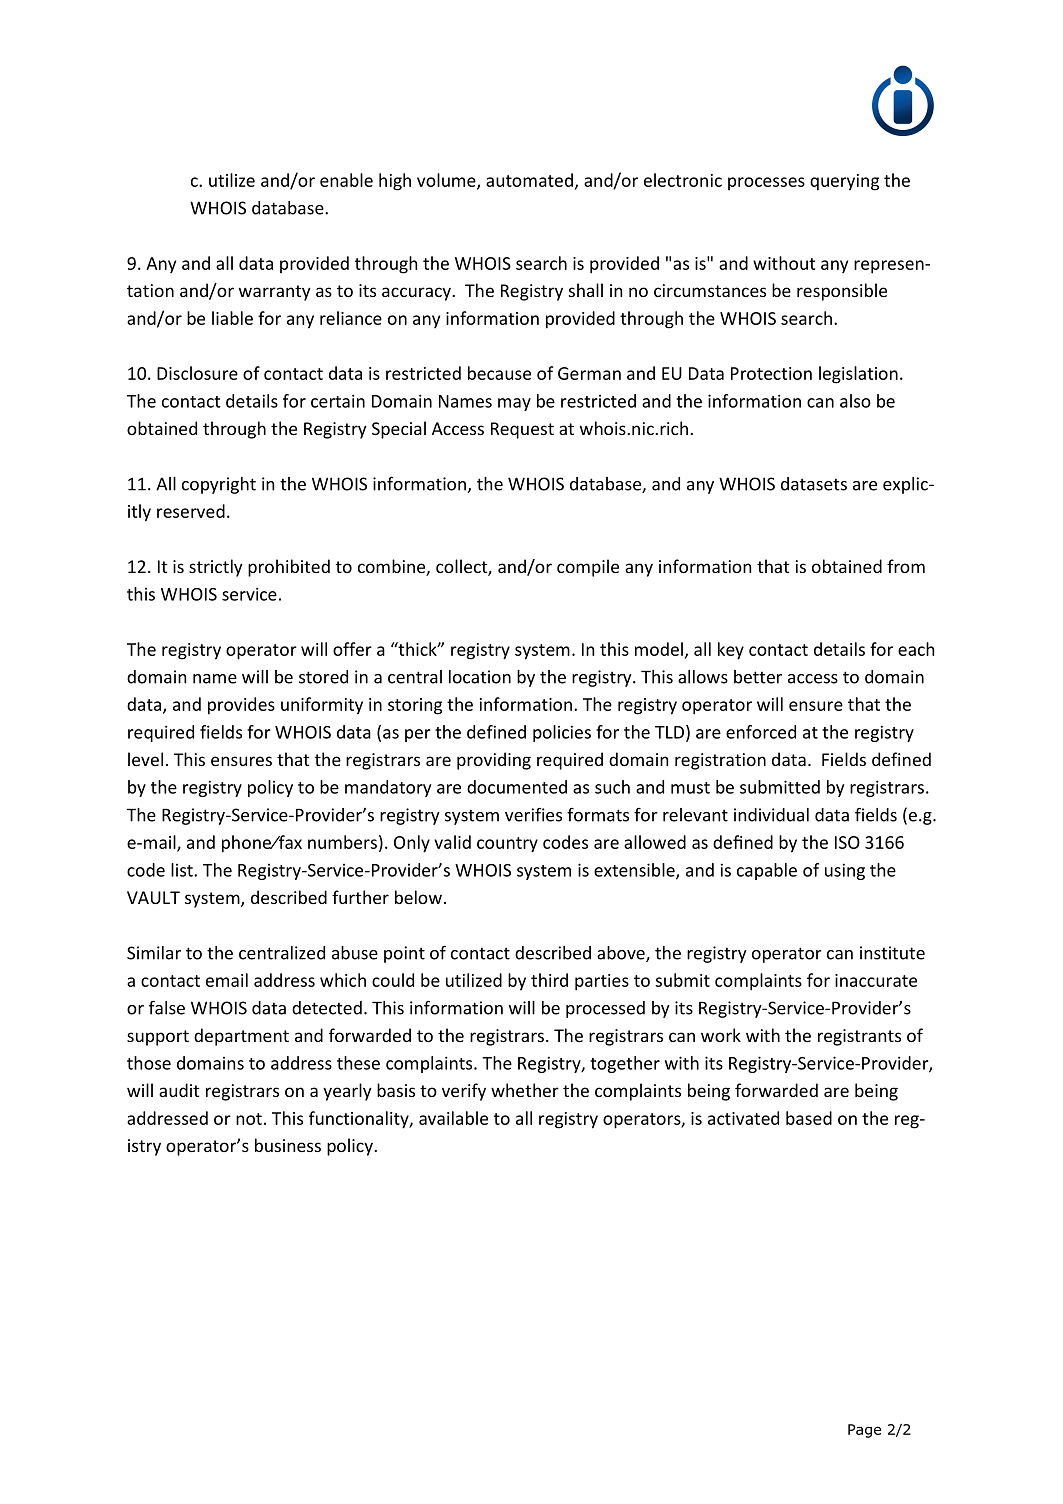 This document has width=1063, height=1504. I want to click on copyright, so click(219, 485).
